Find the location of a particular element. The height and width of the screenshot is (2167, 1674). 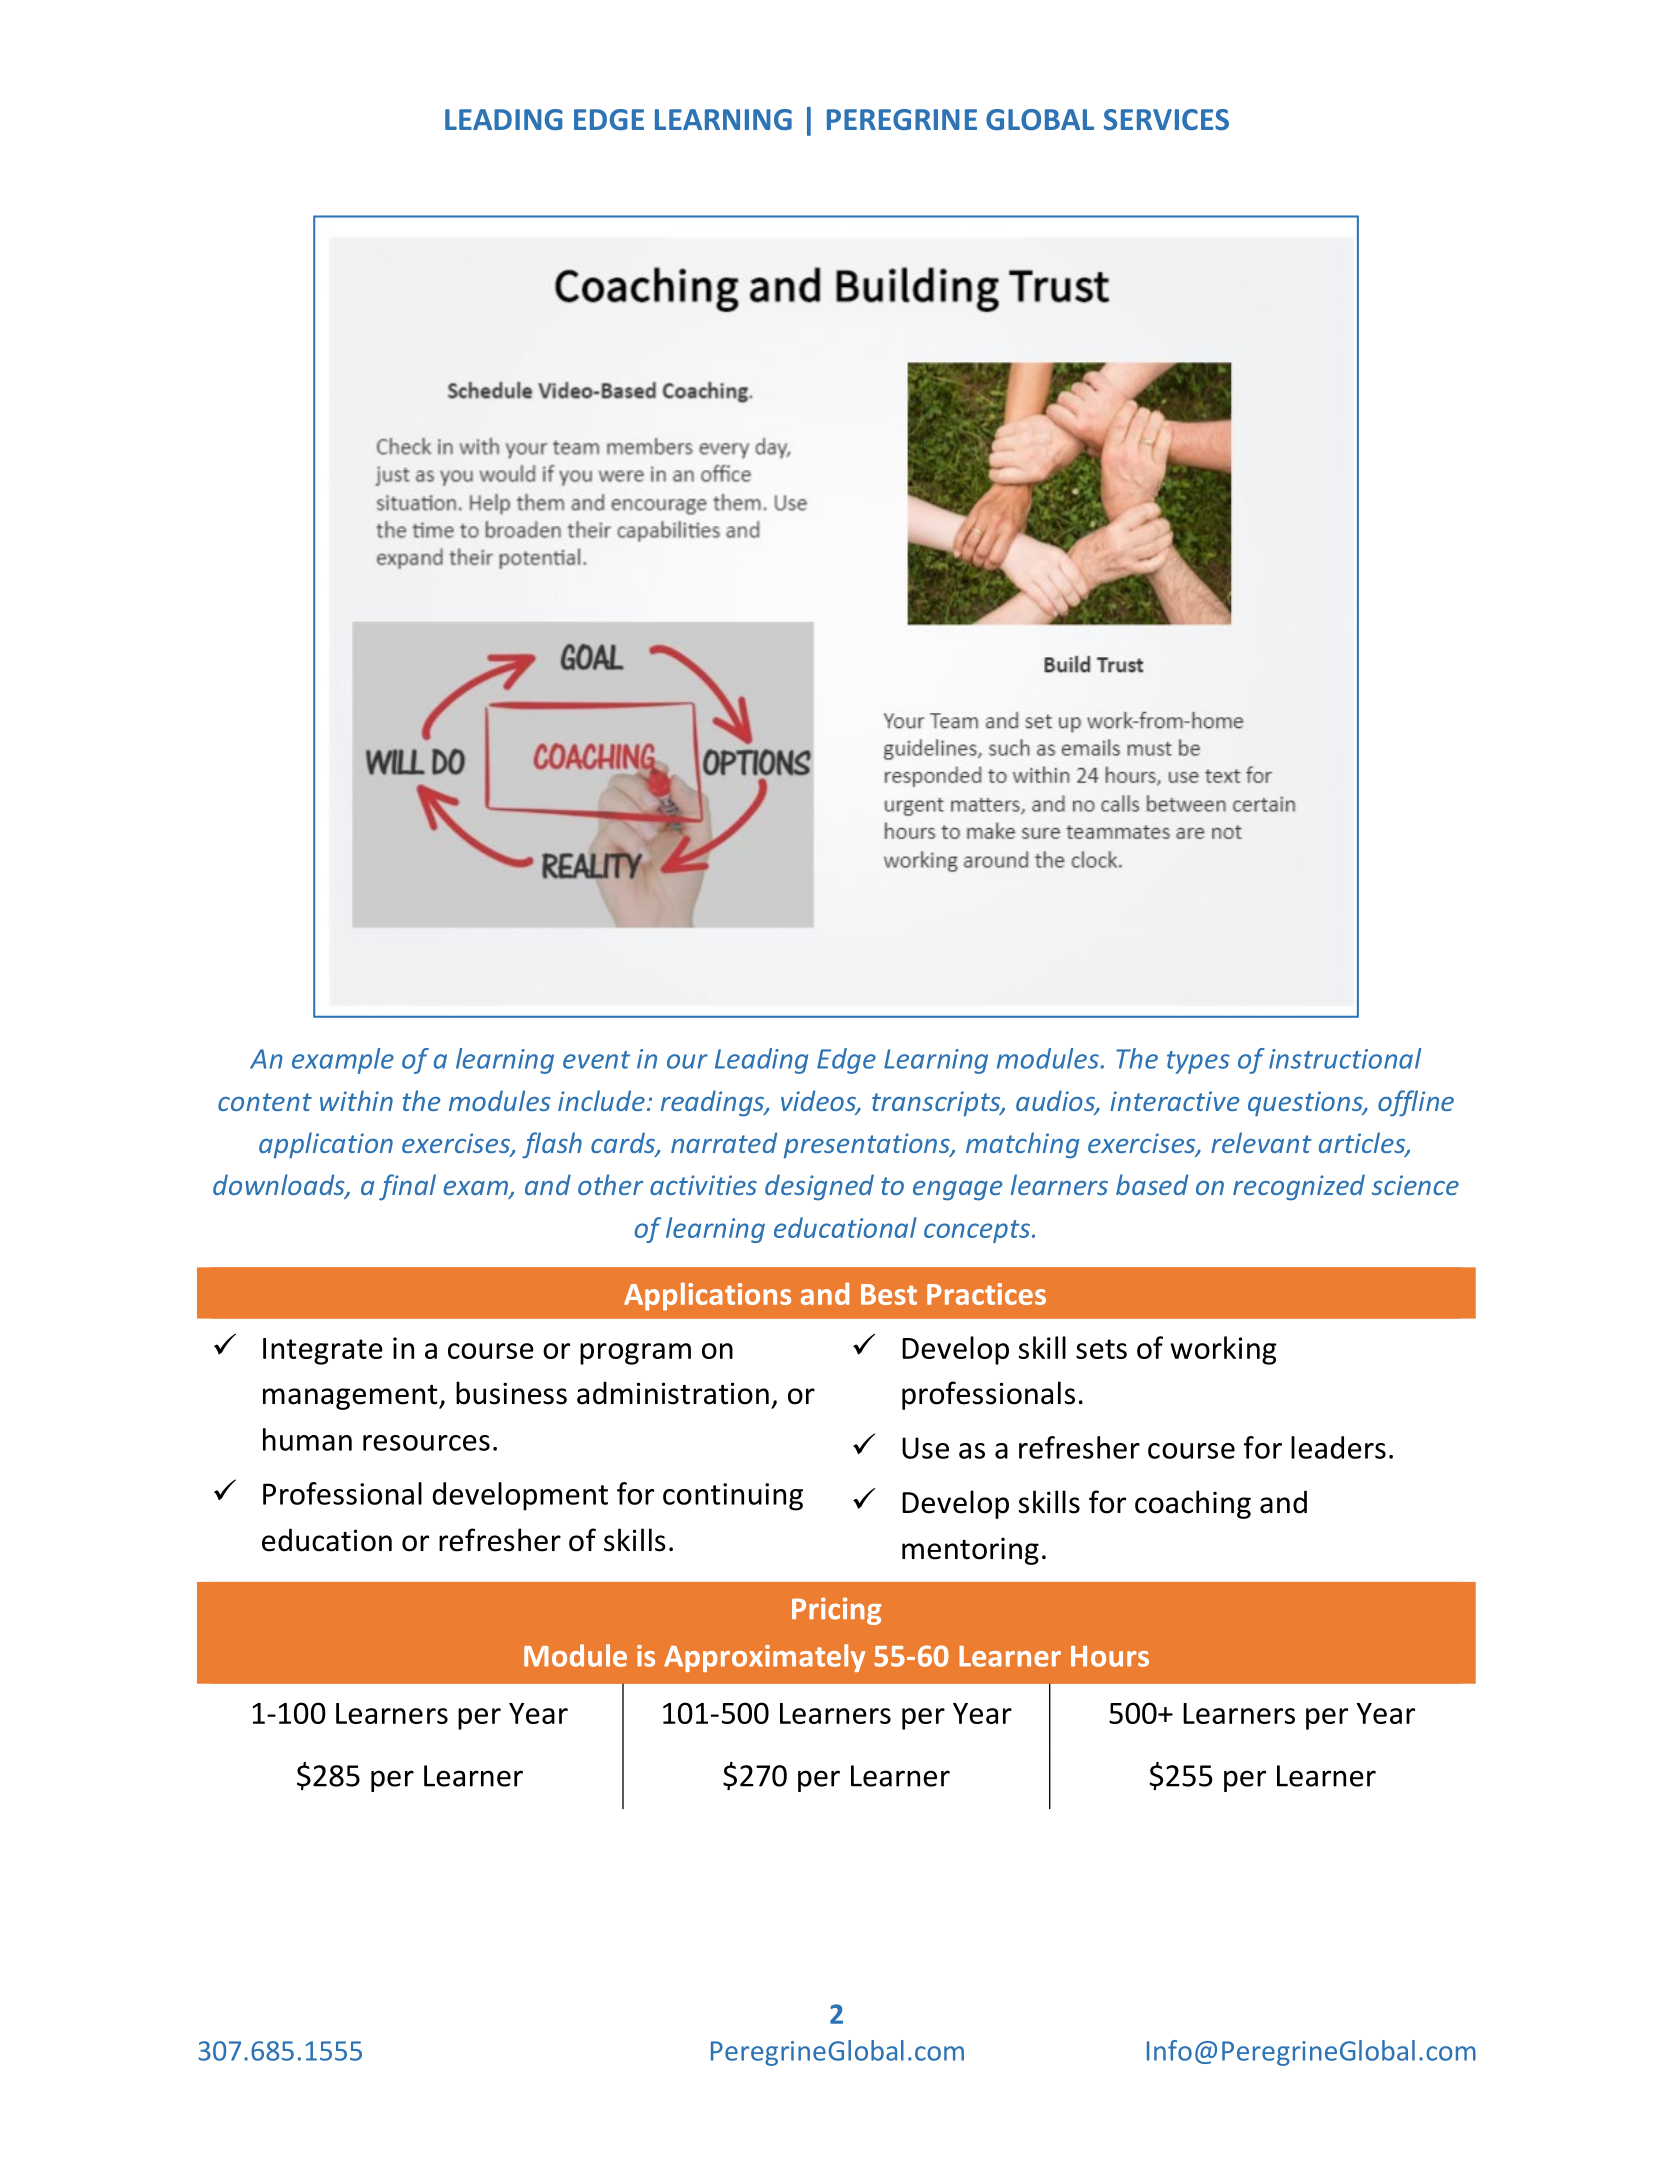

event is located at coordinates (596, 1060).
